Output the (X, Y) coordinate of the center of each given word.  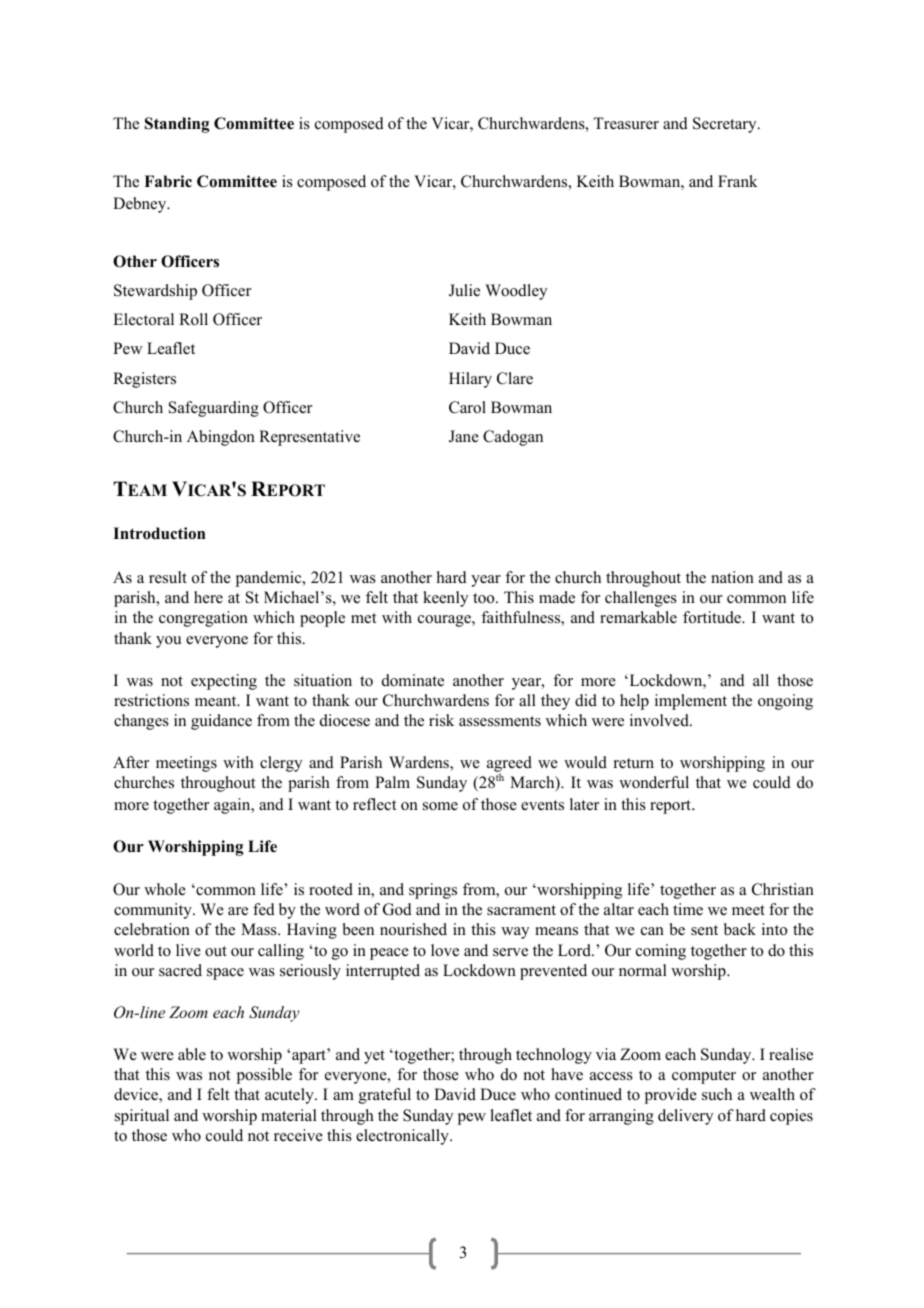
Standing (177, 125)
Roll (193, 319)
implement (691, 702)
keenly (445, 599)
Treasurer (626, 123)
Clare (515, 378)
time (688, 909)
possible (264, 1076)
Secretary (726, 125)
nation (732, 577)
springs (433, 891)
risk (441, 720)
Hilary (470, 380)
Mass (260, 929)
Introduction (159, 533)
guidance (221, 722)
